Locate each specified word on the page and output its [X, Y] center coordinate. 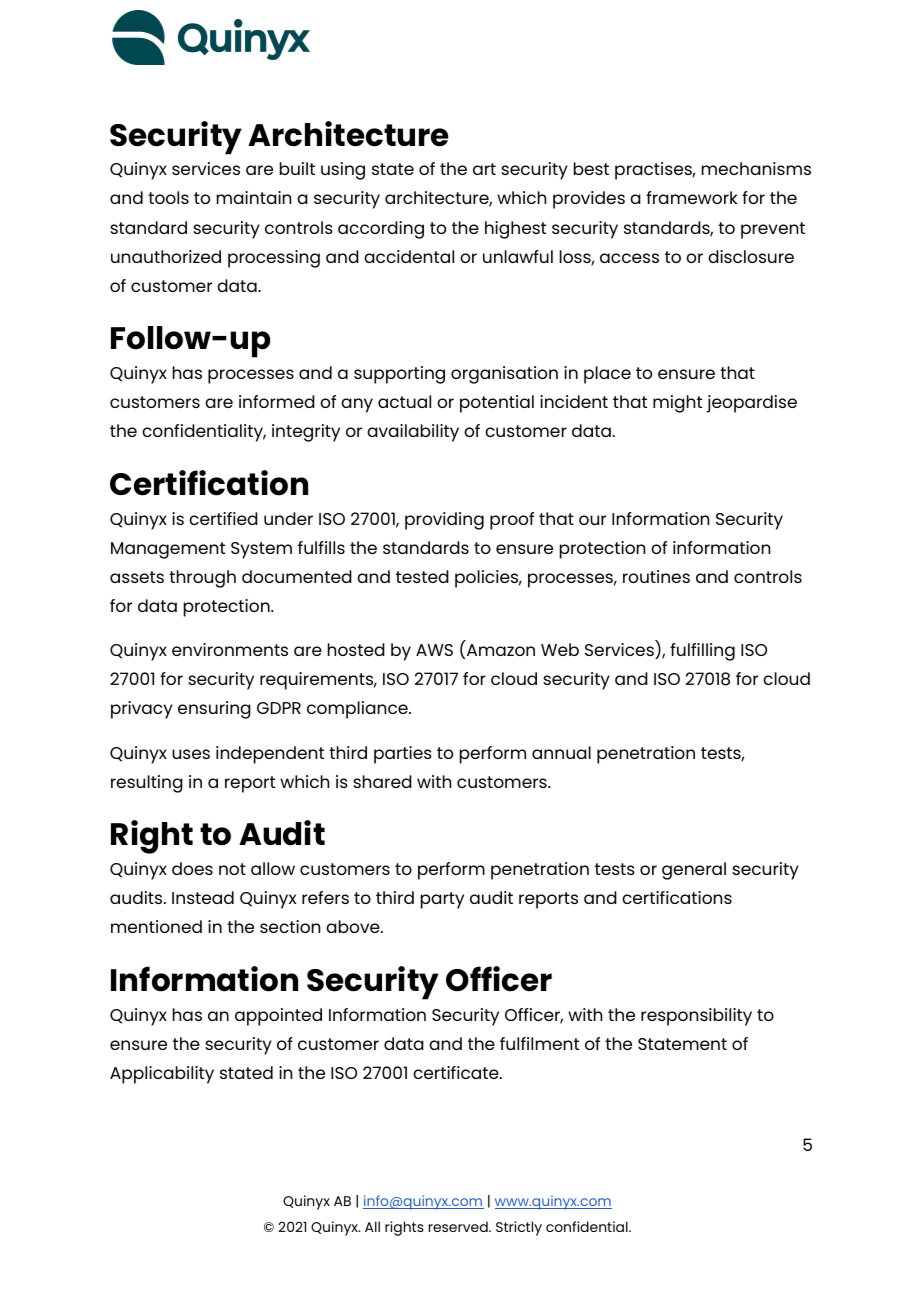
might [677, 404]
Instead [203, 897]
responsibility [696, 1017]
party [442, 900]
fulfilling [702, 652]
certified [223, 518]
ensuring [214, 710]
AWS [434, 650]
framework [692, 197]
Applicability [162, 1075]
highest [515, 230]
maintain [254, 197]
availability [413, 433]
